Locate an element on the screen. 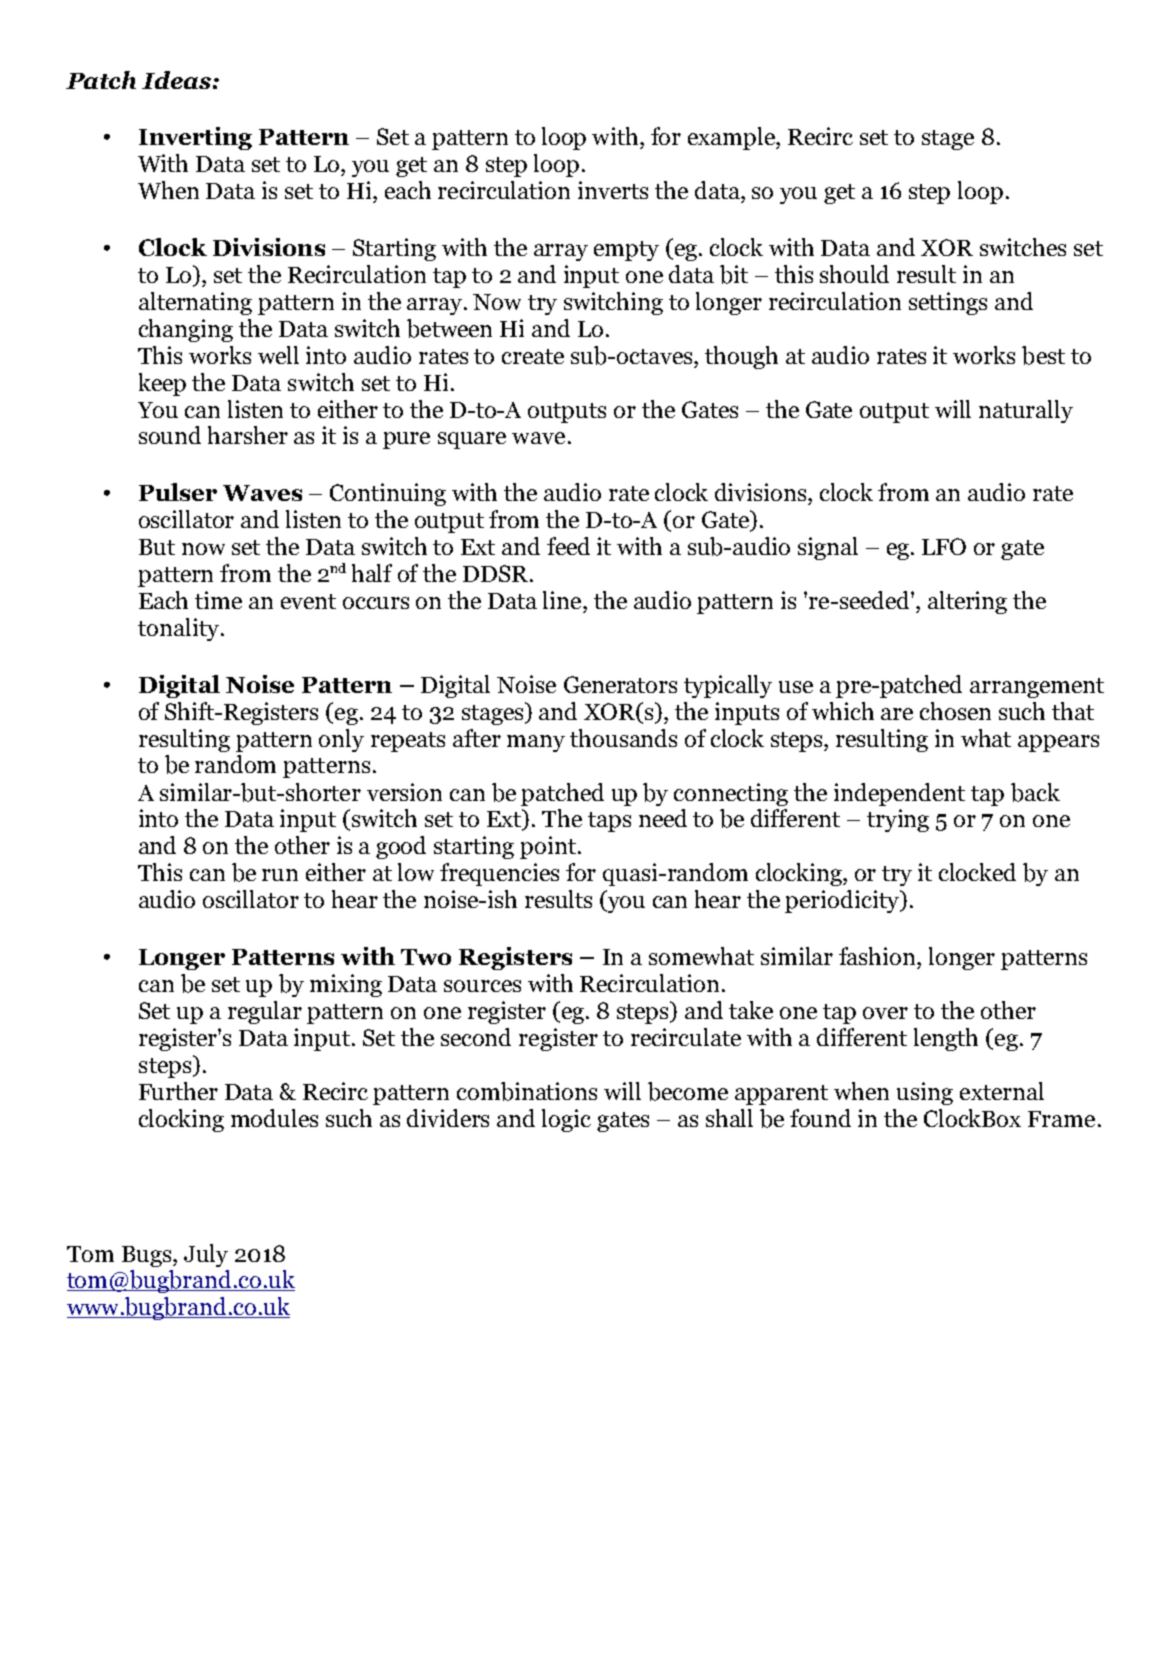 This screenshot has width=1174, height=1661. logic is located at coordinates (566, 1120).
